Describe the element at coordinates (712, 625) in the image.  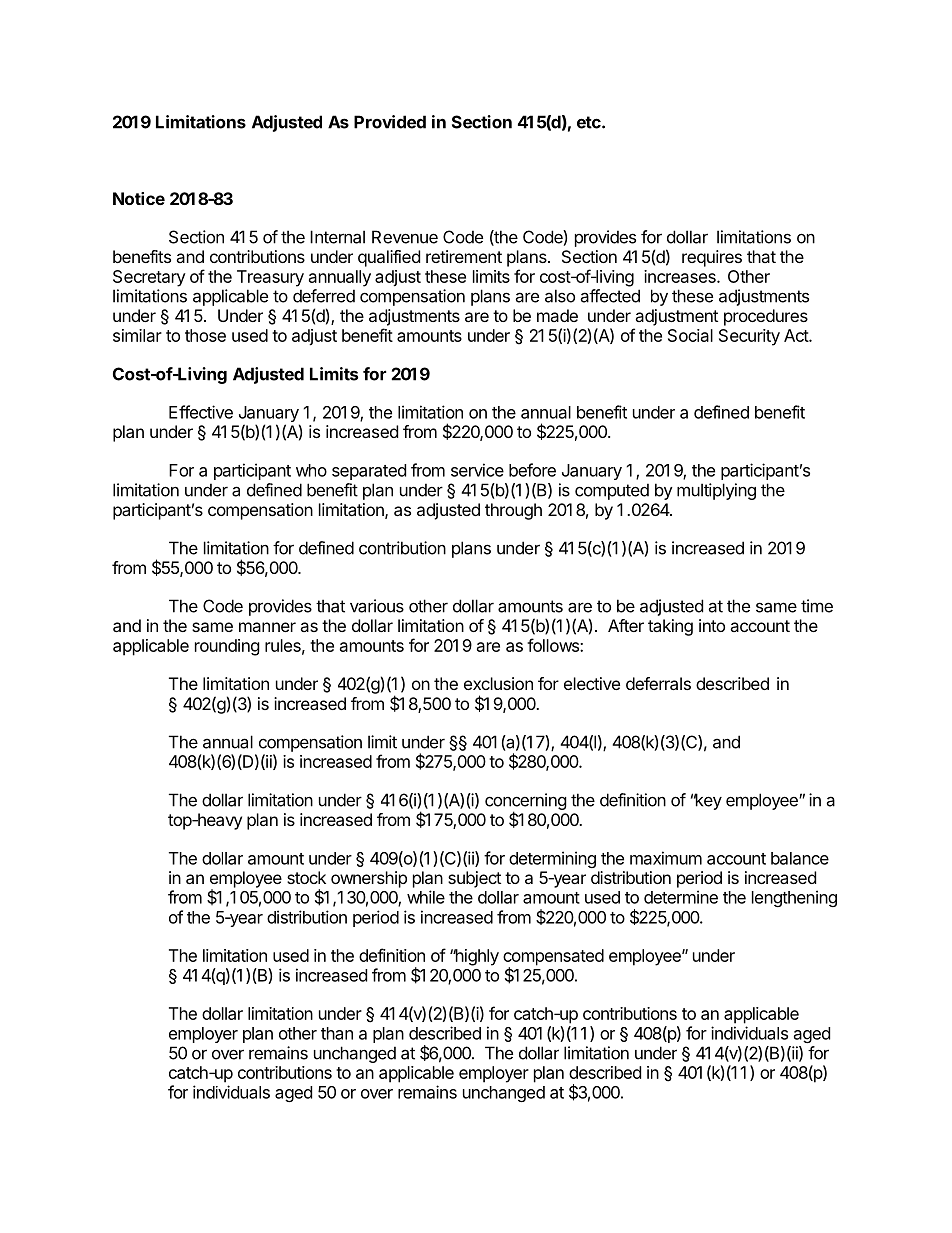
I see `into` at that location.
